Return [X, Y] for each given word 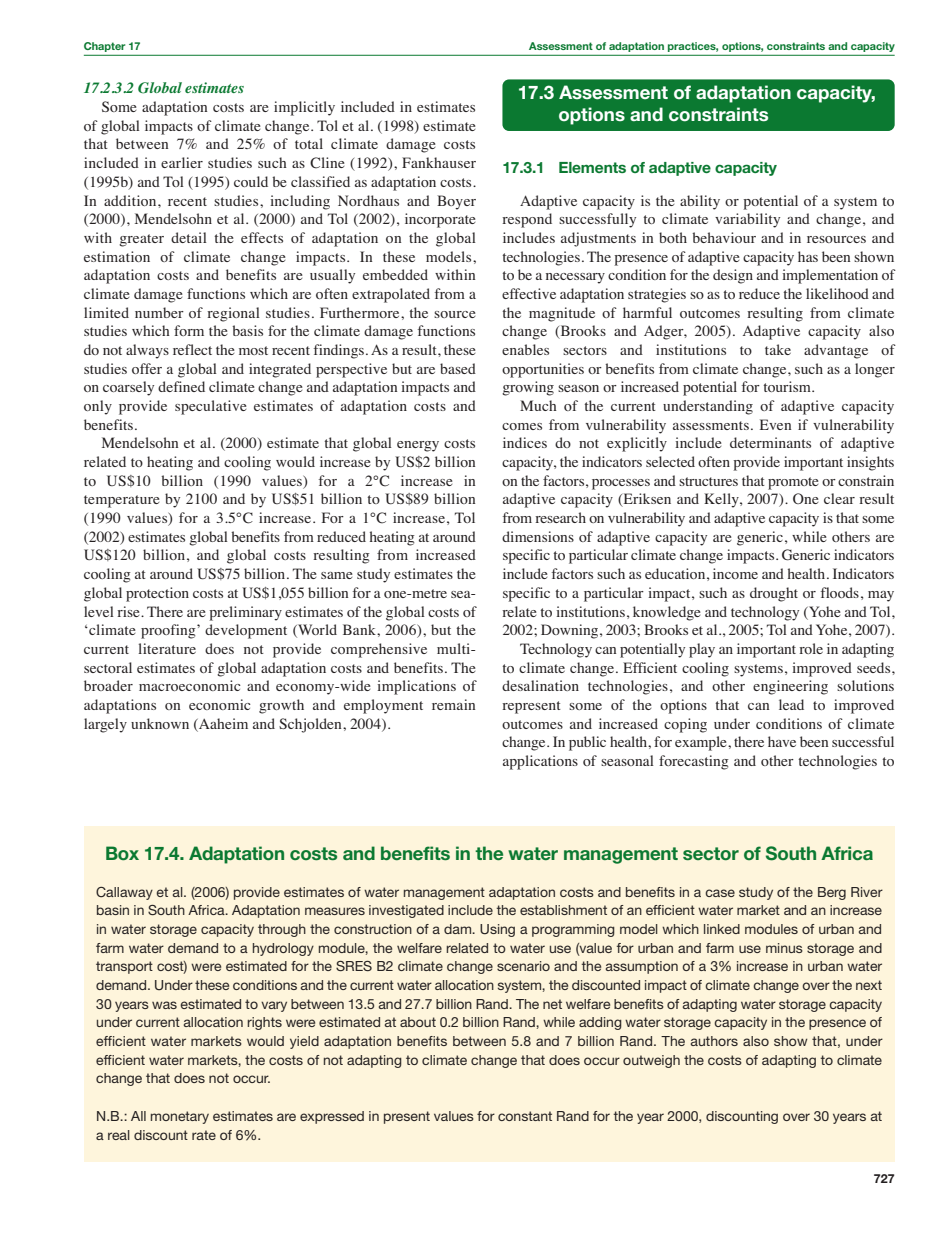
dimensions [538, 536]
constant [525, 1116]
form [189, 330]
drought [774, 594]
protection [157, 594]
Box [122, 853]
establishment [563, 910]
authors [714, 1041]
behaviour [724, 237]
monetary [180, 1117]
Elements [592, 167]
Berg [832, 893]
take [778, 349]
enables [525, 349]
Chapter [104, 47]
